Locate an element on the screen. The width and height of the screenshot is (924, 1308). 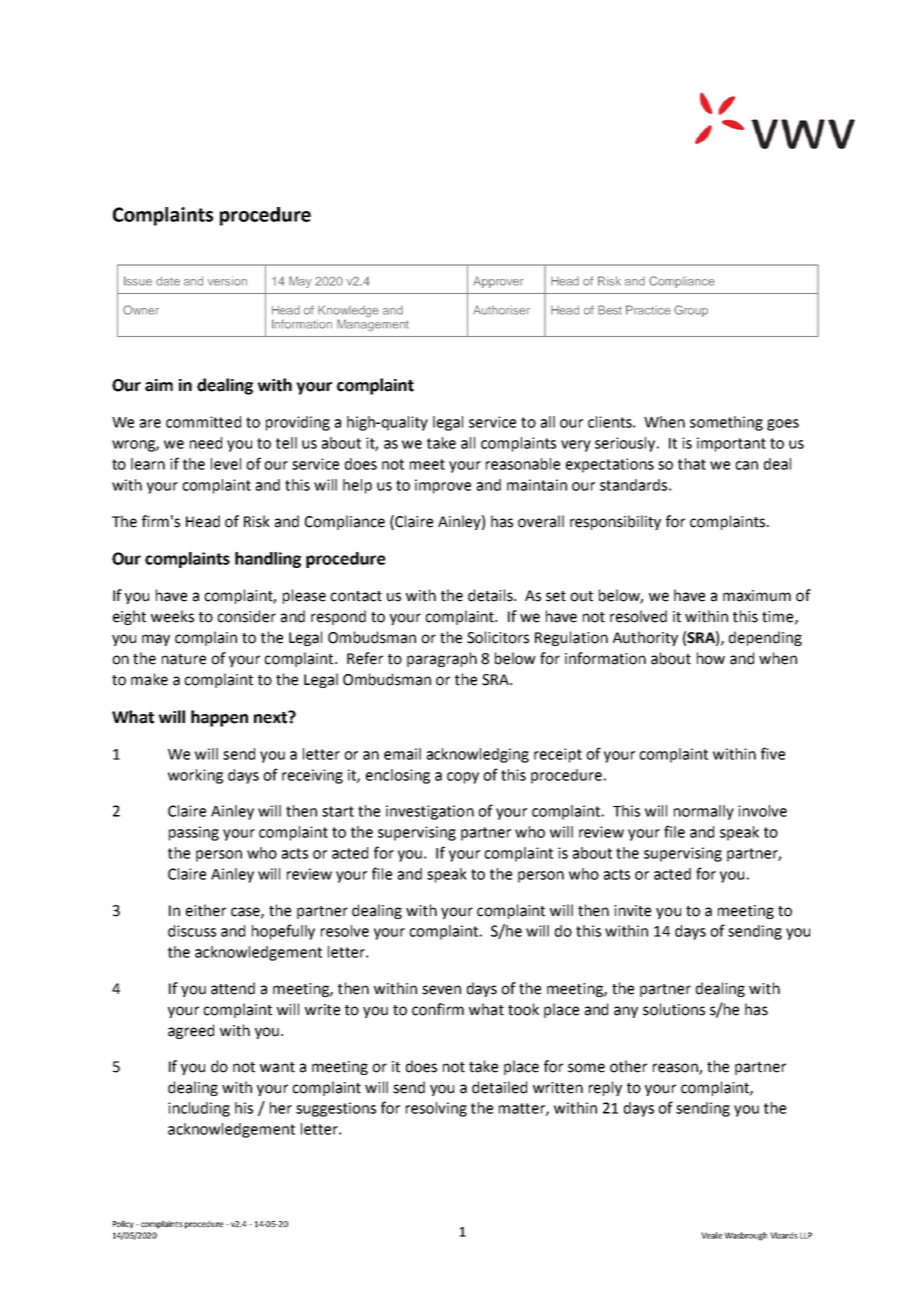
acknowledging is located at coordinates (478, 755).
